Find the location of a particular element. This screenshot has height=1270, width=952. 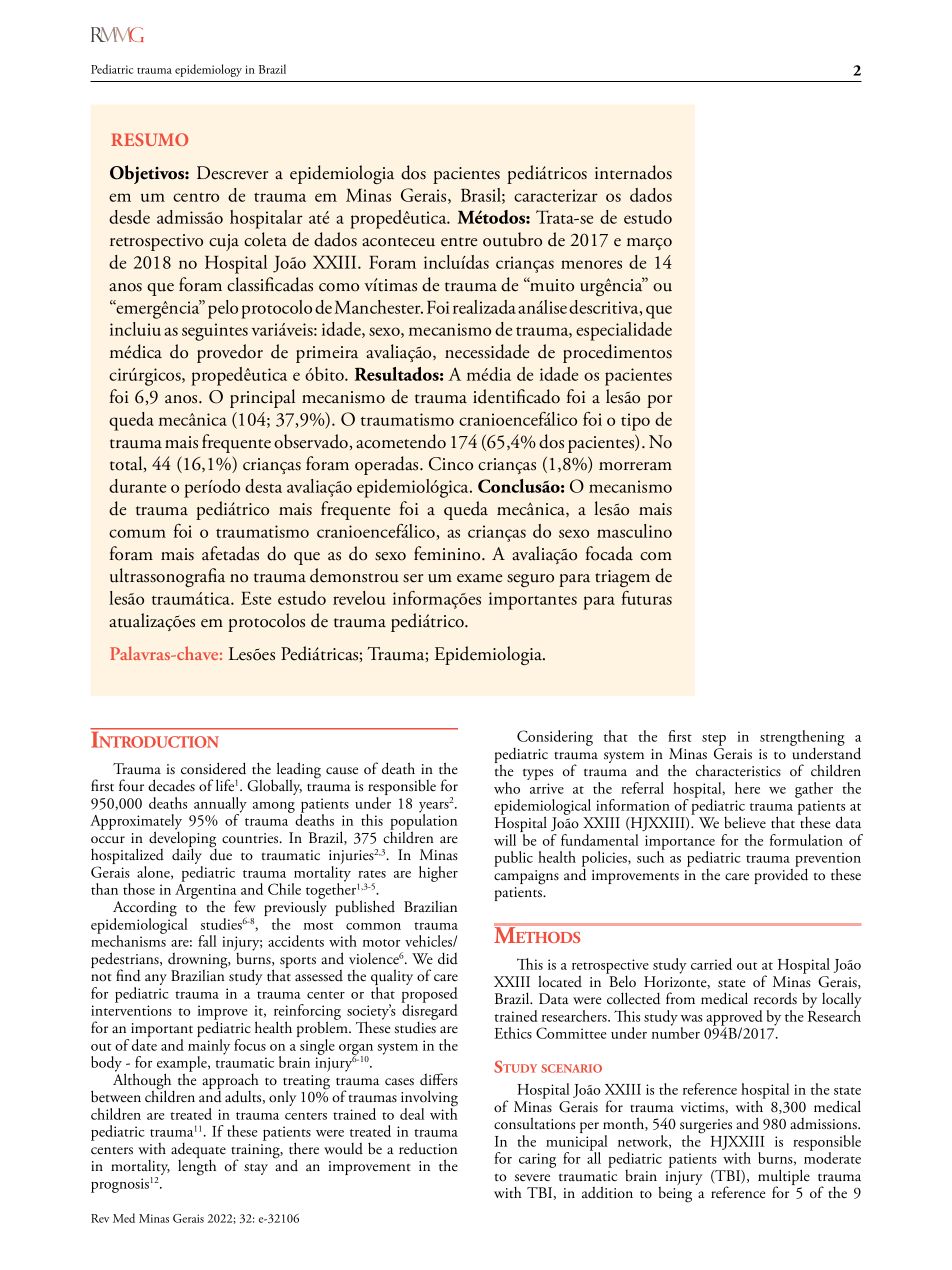

believe is located at coordinates (745, 822).
